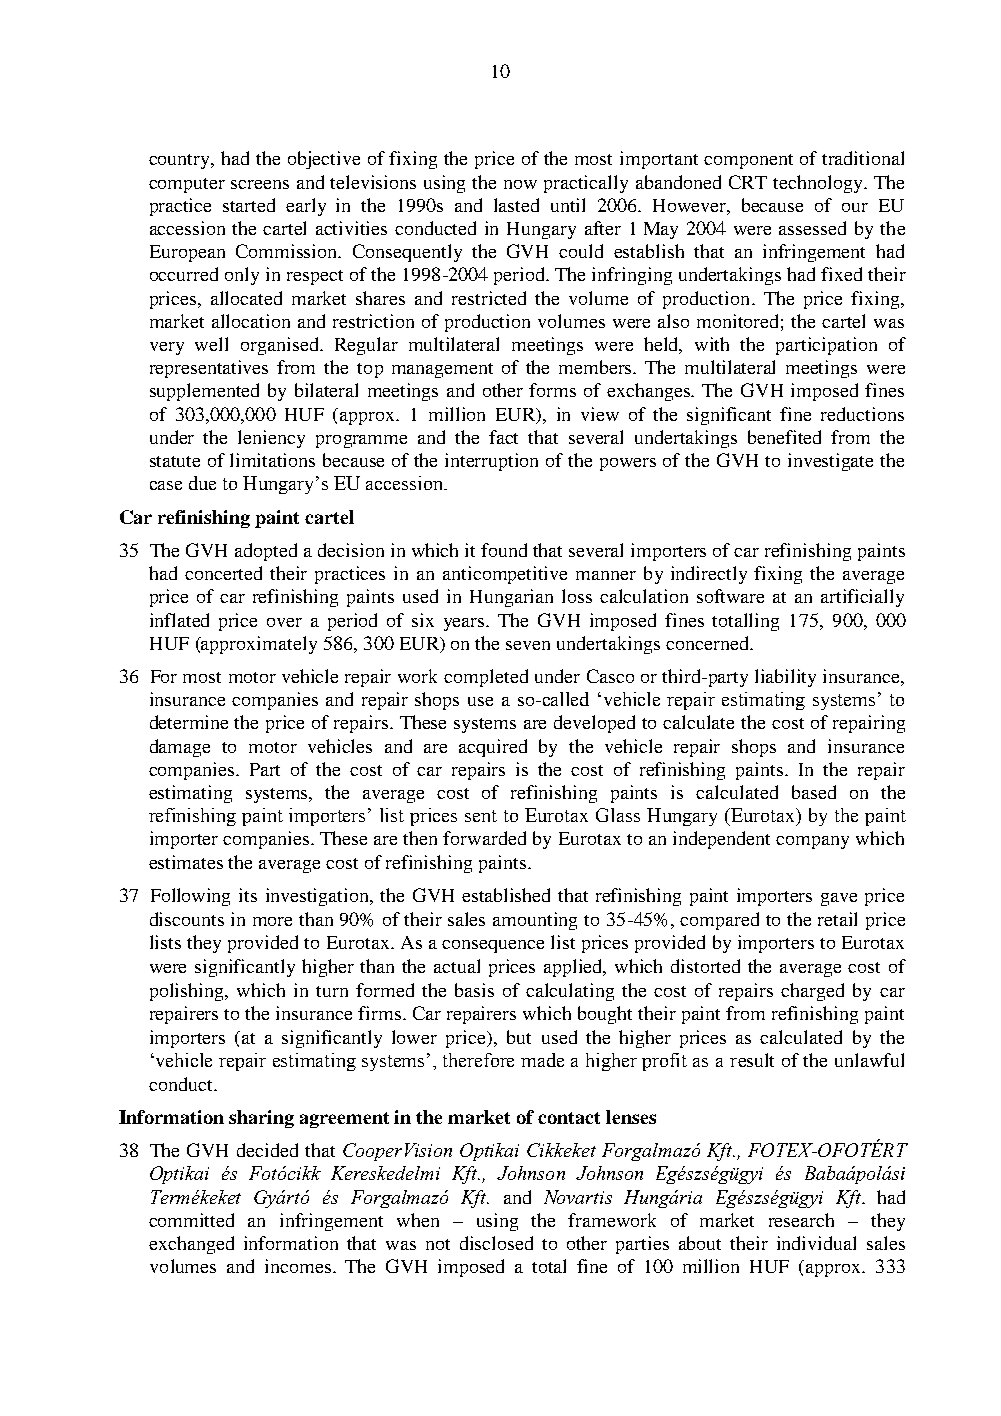 Image resolution: width=1001 pixels, height=1416 pixels. I want to click on screens, so click(260, 184).
